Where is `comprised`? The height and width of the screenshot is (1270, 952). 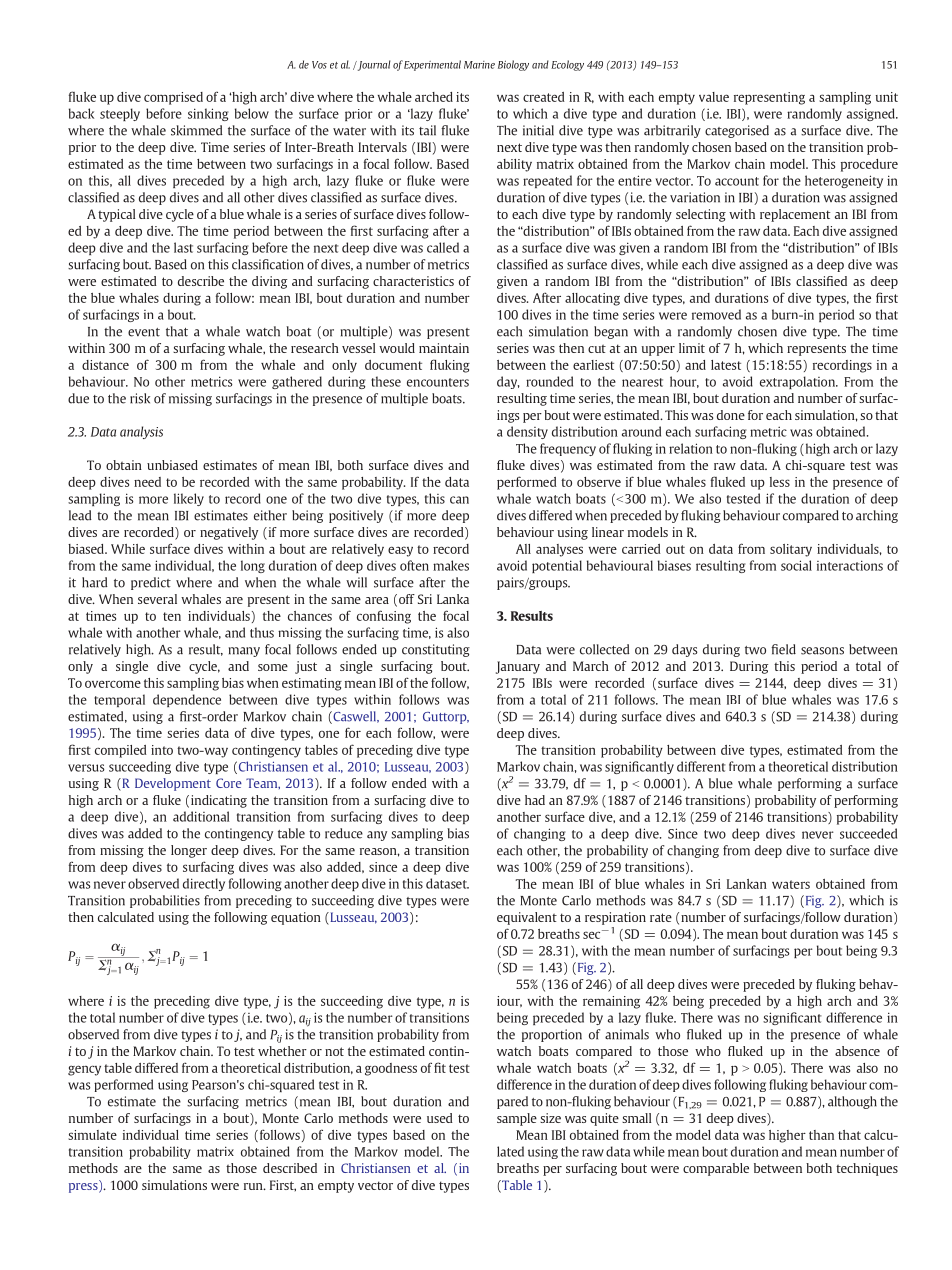
comprised is located at coordinates (173, 98).
